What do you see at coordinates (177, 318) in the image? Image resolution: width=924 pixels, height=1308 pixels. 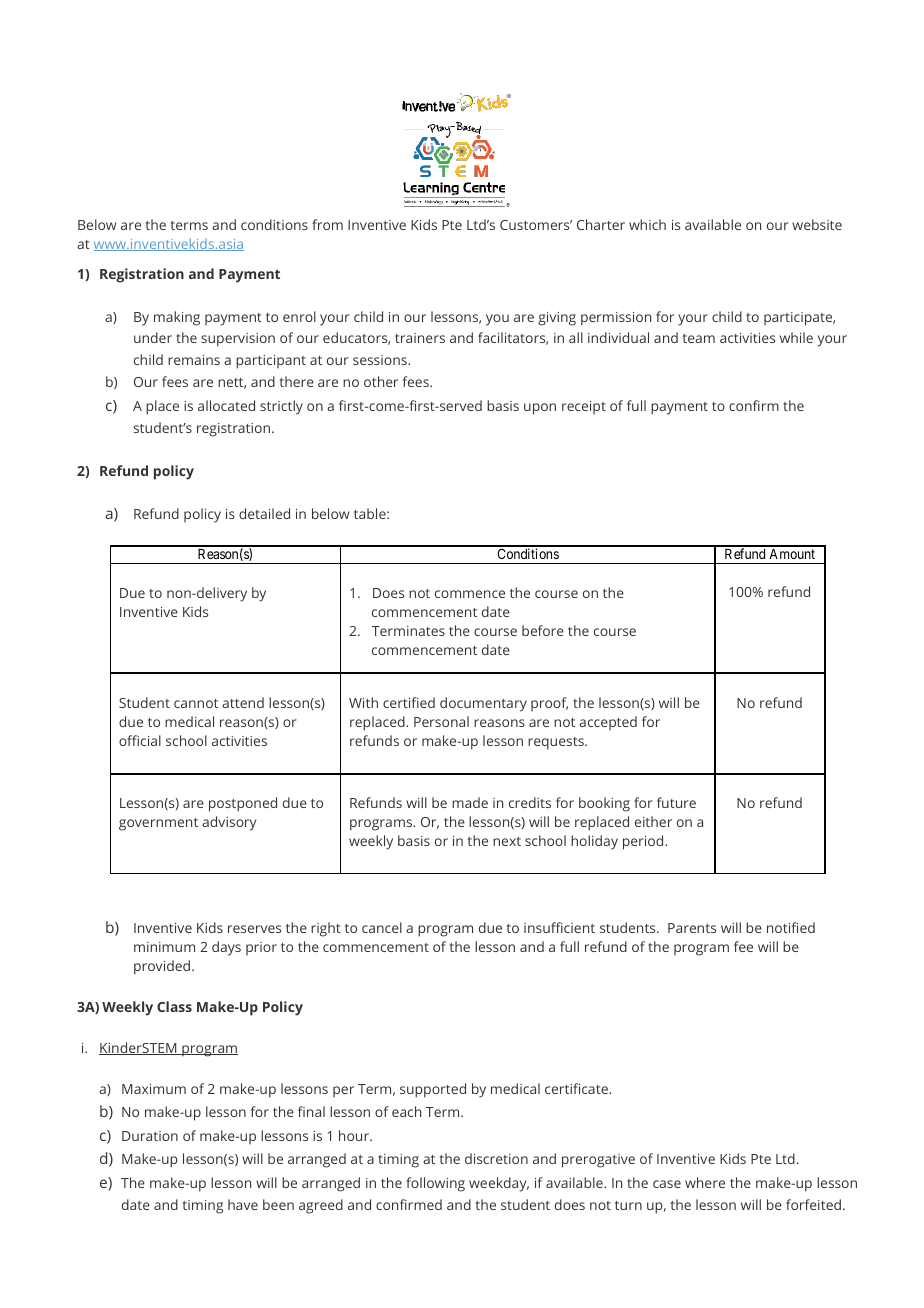 I see `making` at bounding box center [177, 318].
